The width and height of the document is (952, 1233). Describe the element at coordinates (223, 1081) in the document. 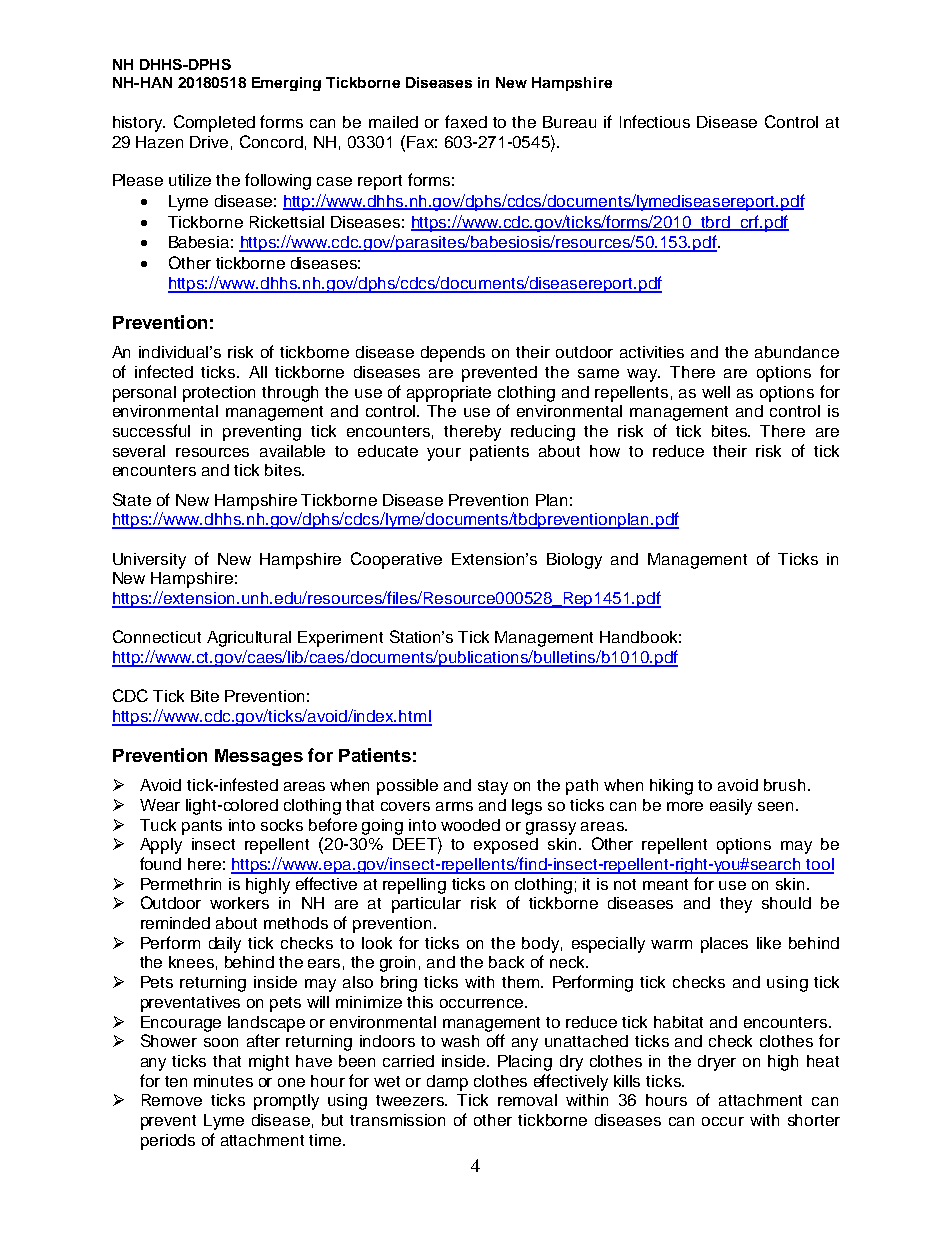

I see `minutes` at that location.
